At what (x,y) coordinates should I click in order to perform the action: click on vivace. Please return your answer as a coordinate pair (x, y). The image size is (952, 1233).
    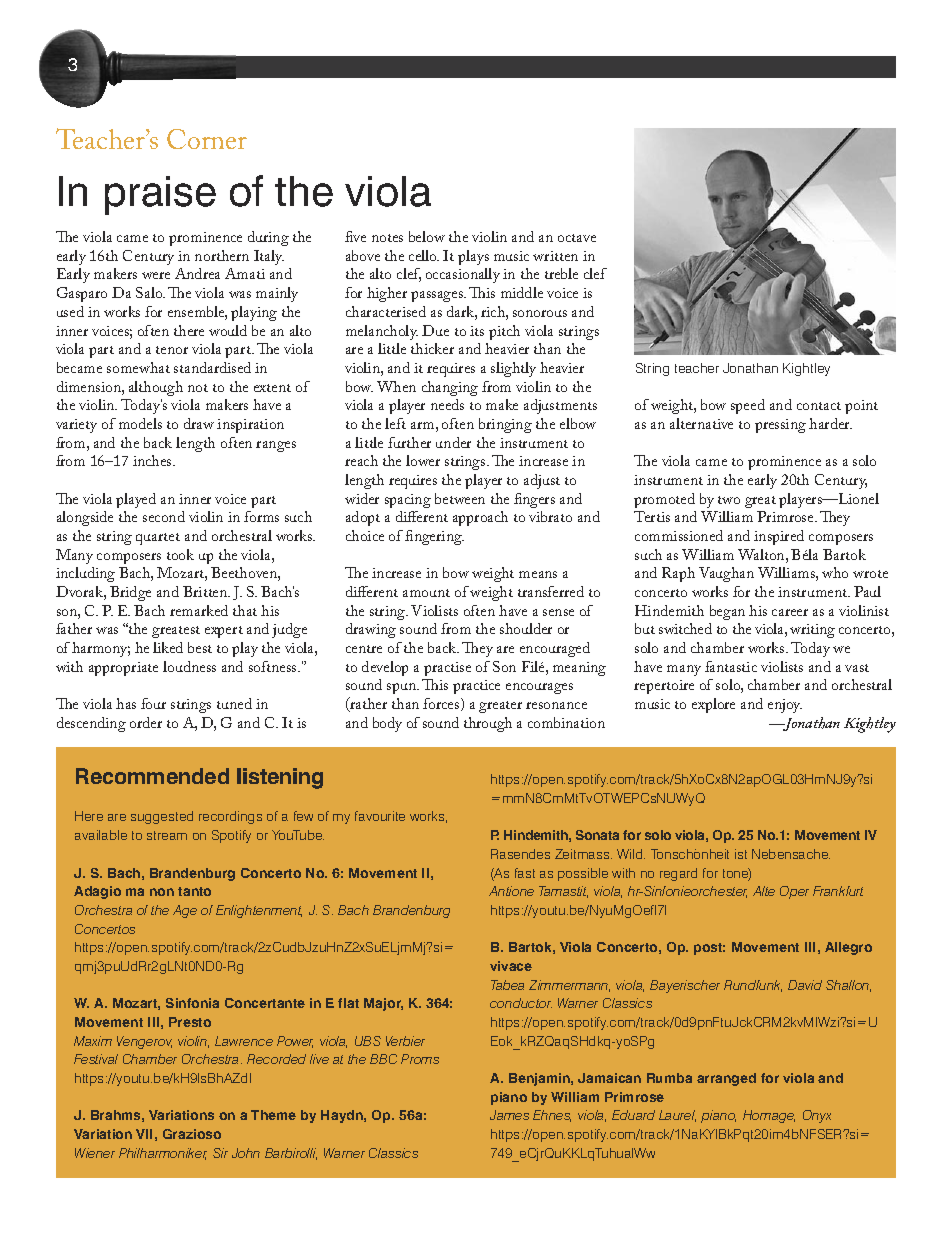
    Looking at the image, I should click on (511, 966).
